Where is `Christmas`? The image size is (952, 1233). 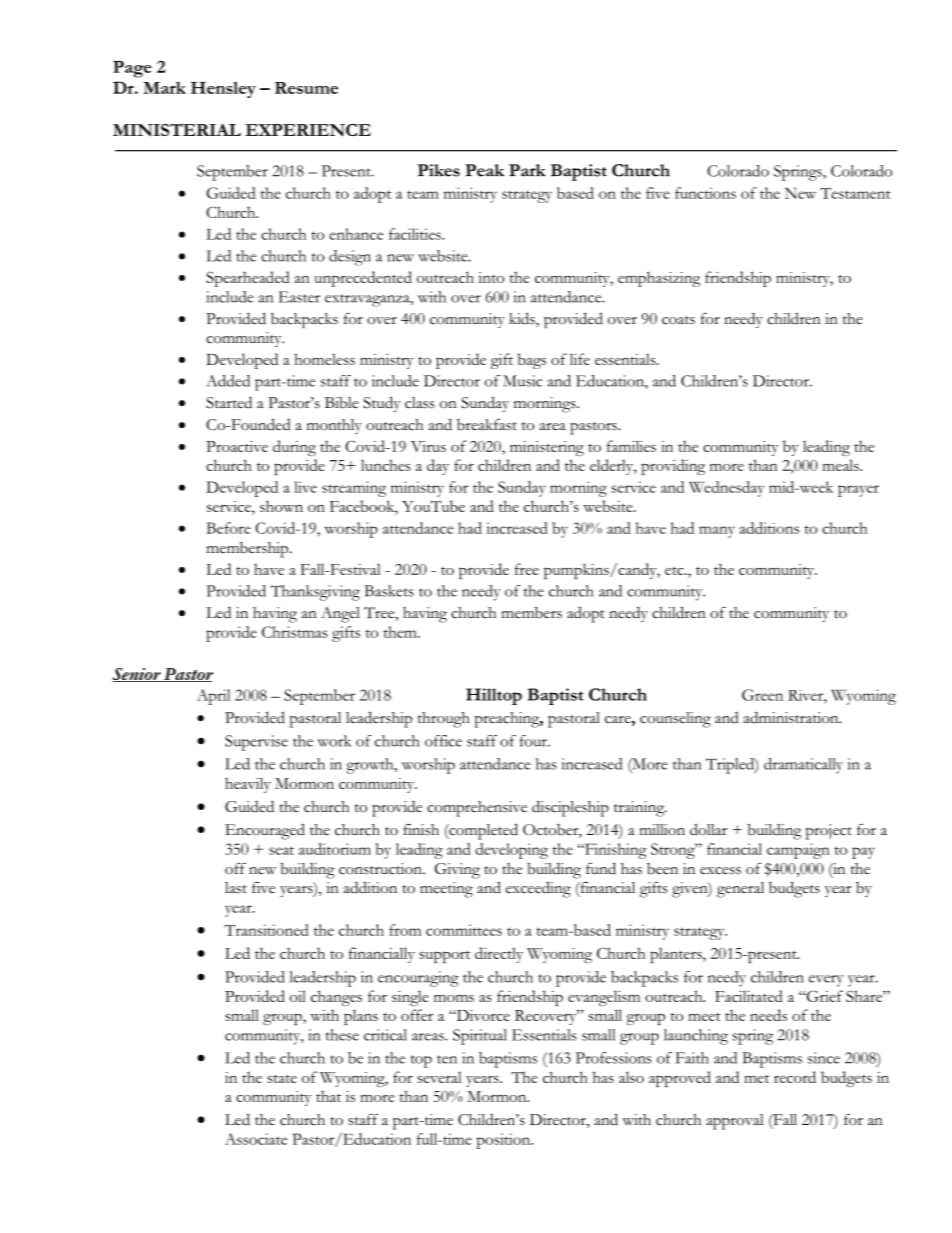 Christmas is located at coordinates (295, 632).
